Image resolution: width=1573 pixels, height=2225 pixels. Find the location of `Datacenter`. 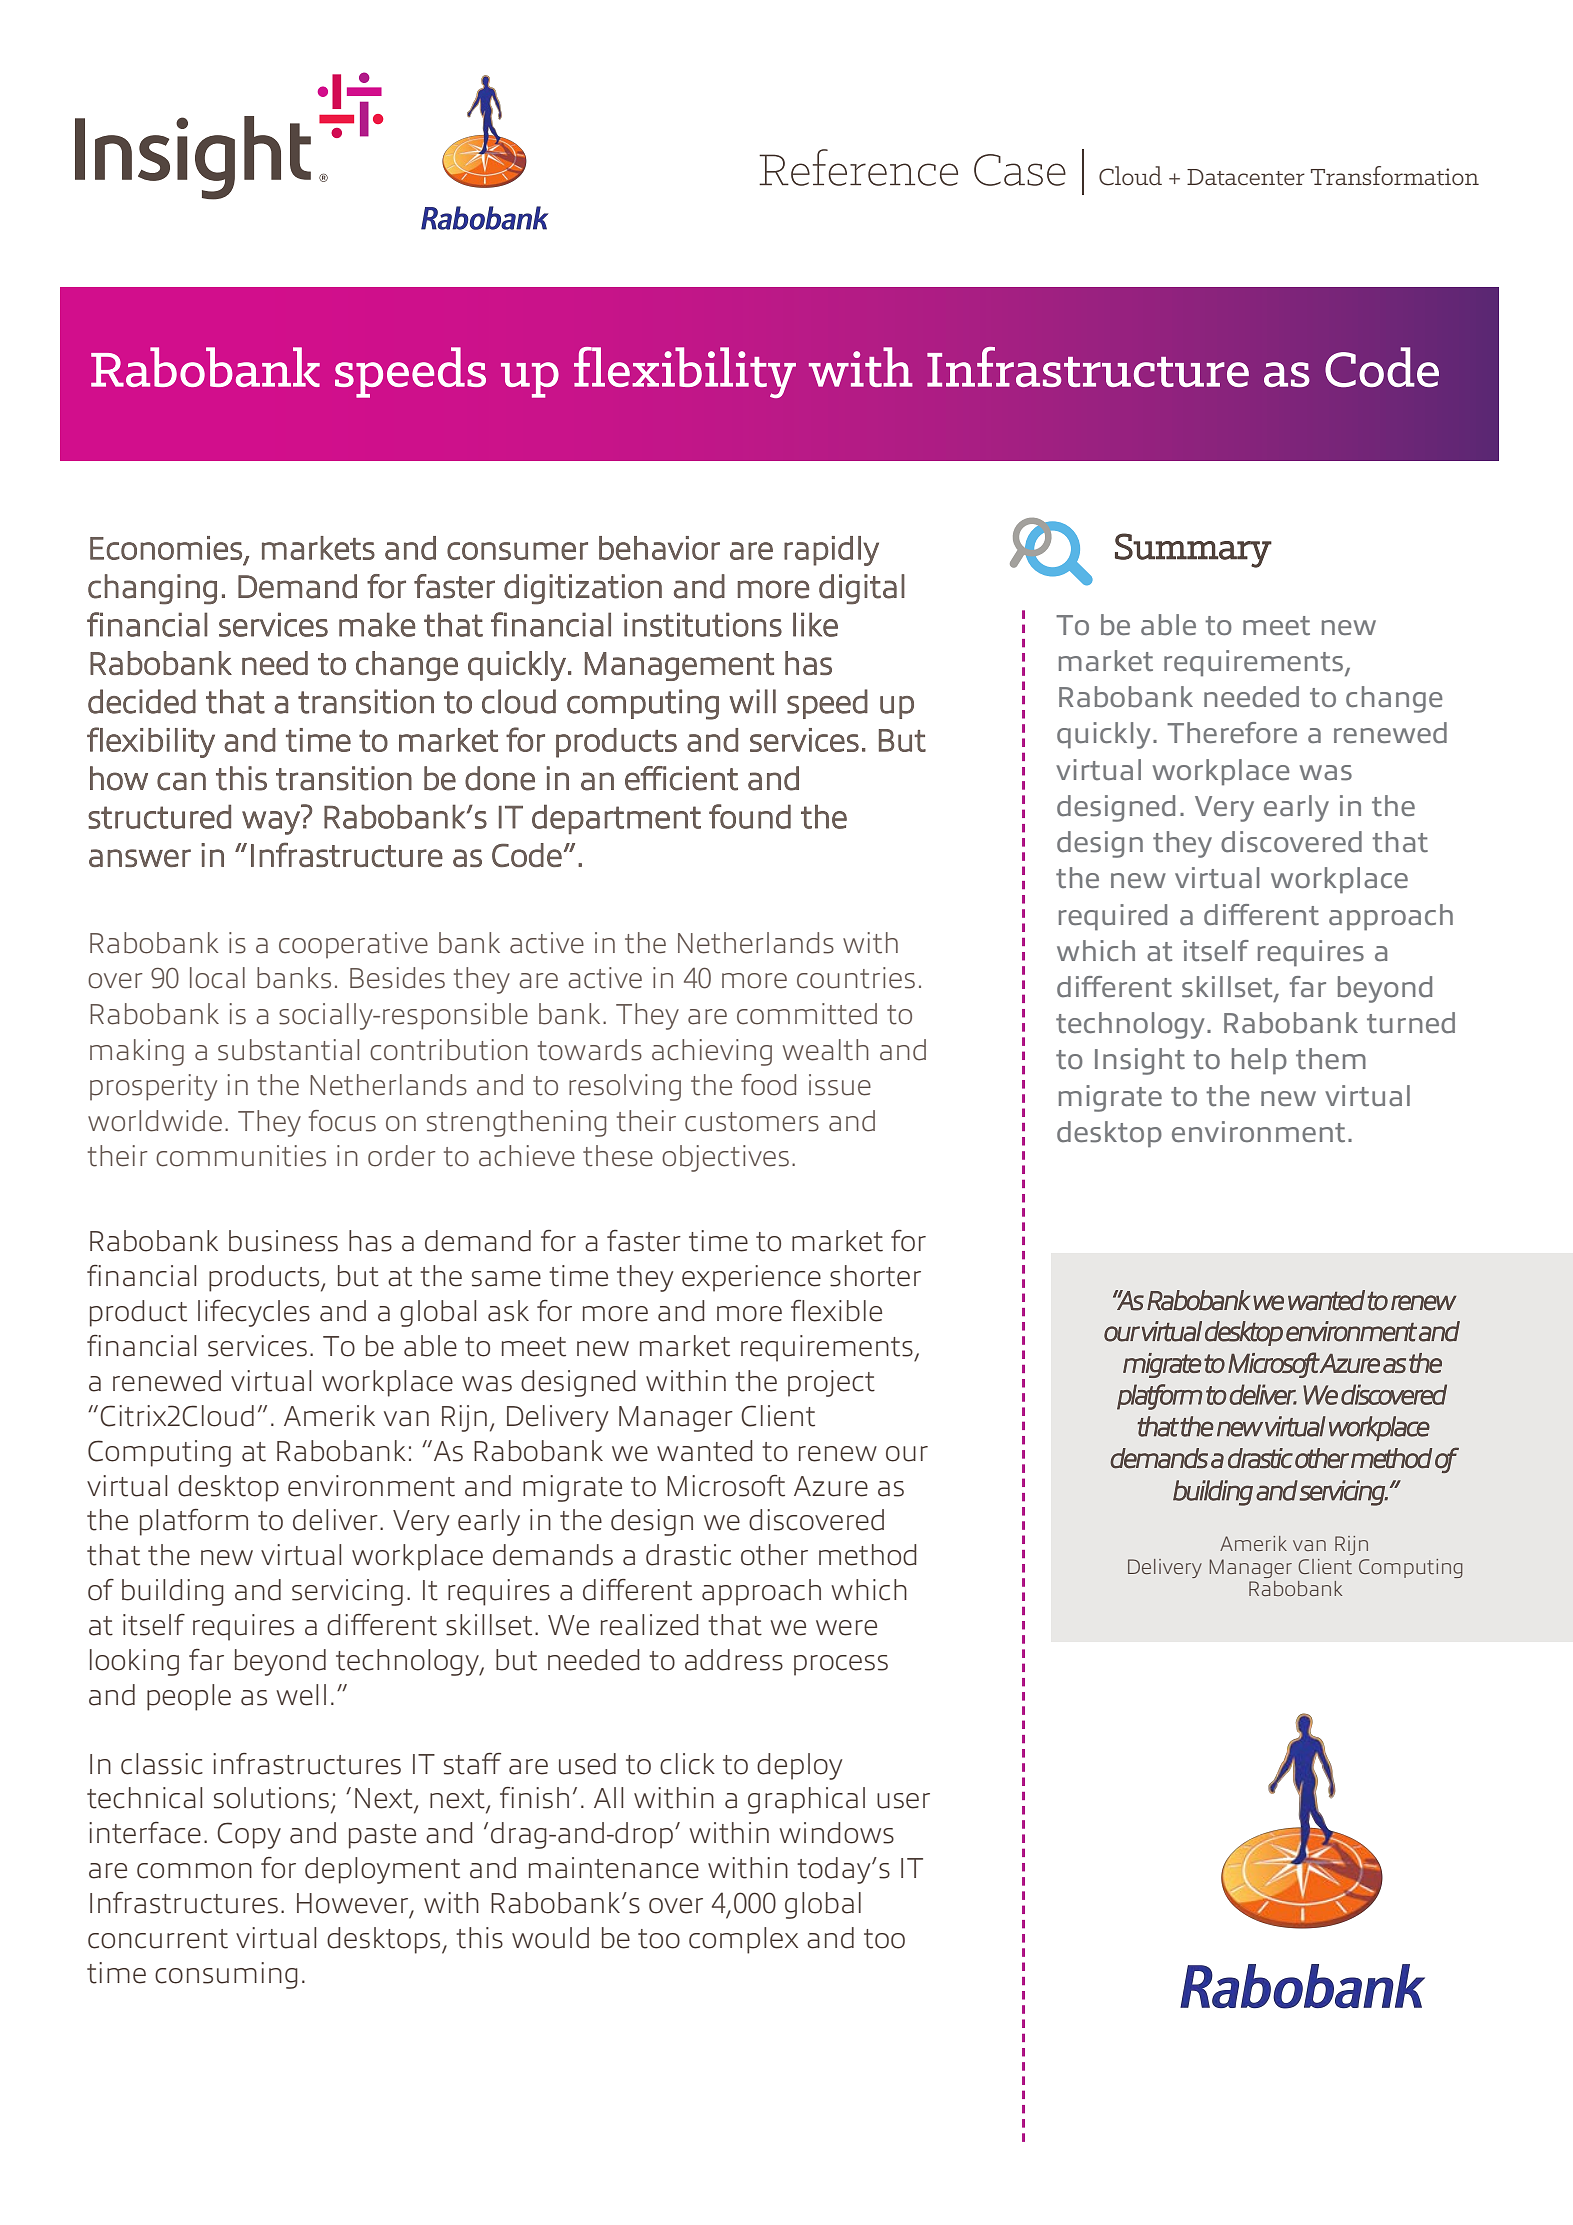

Datacenter is located at coordinates (1246, 177).
